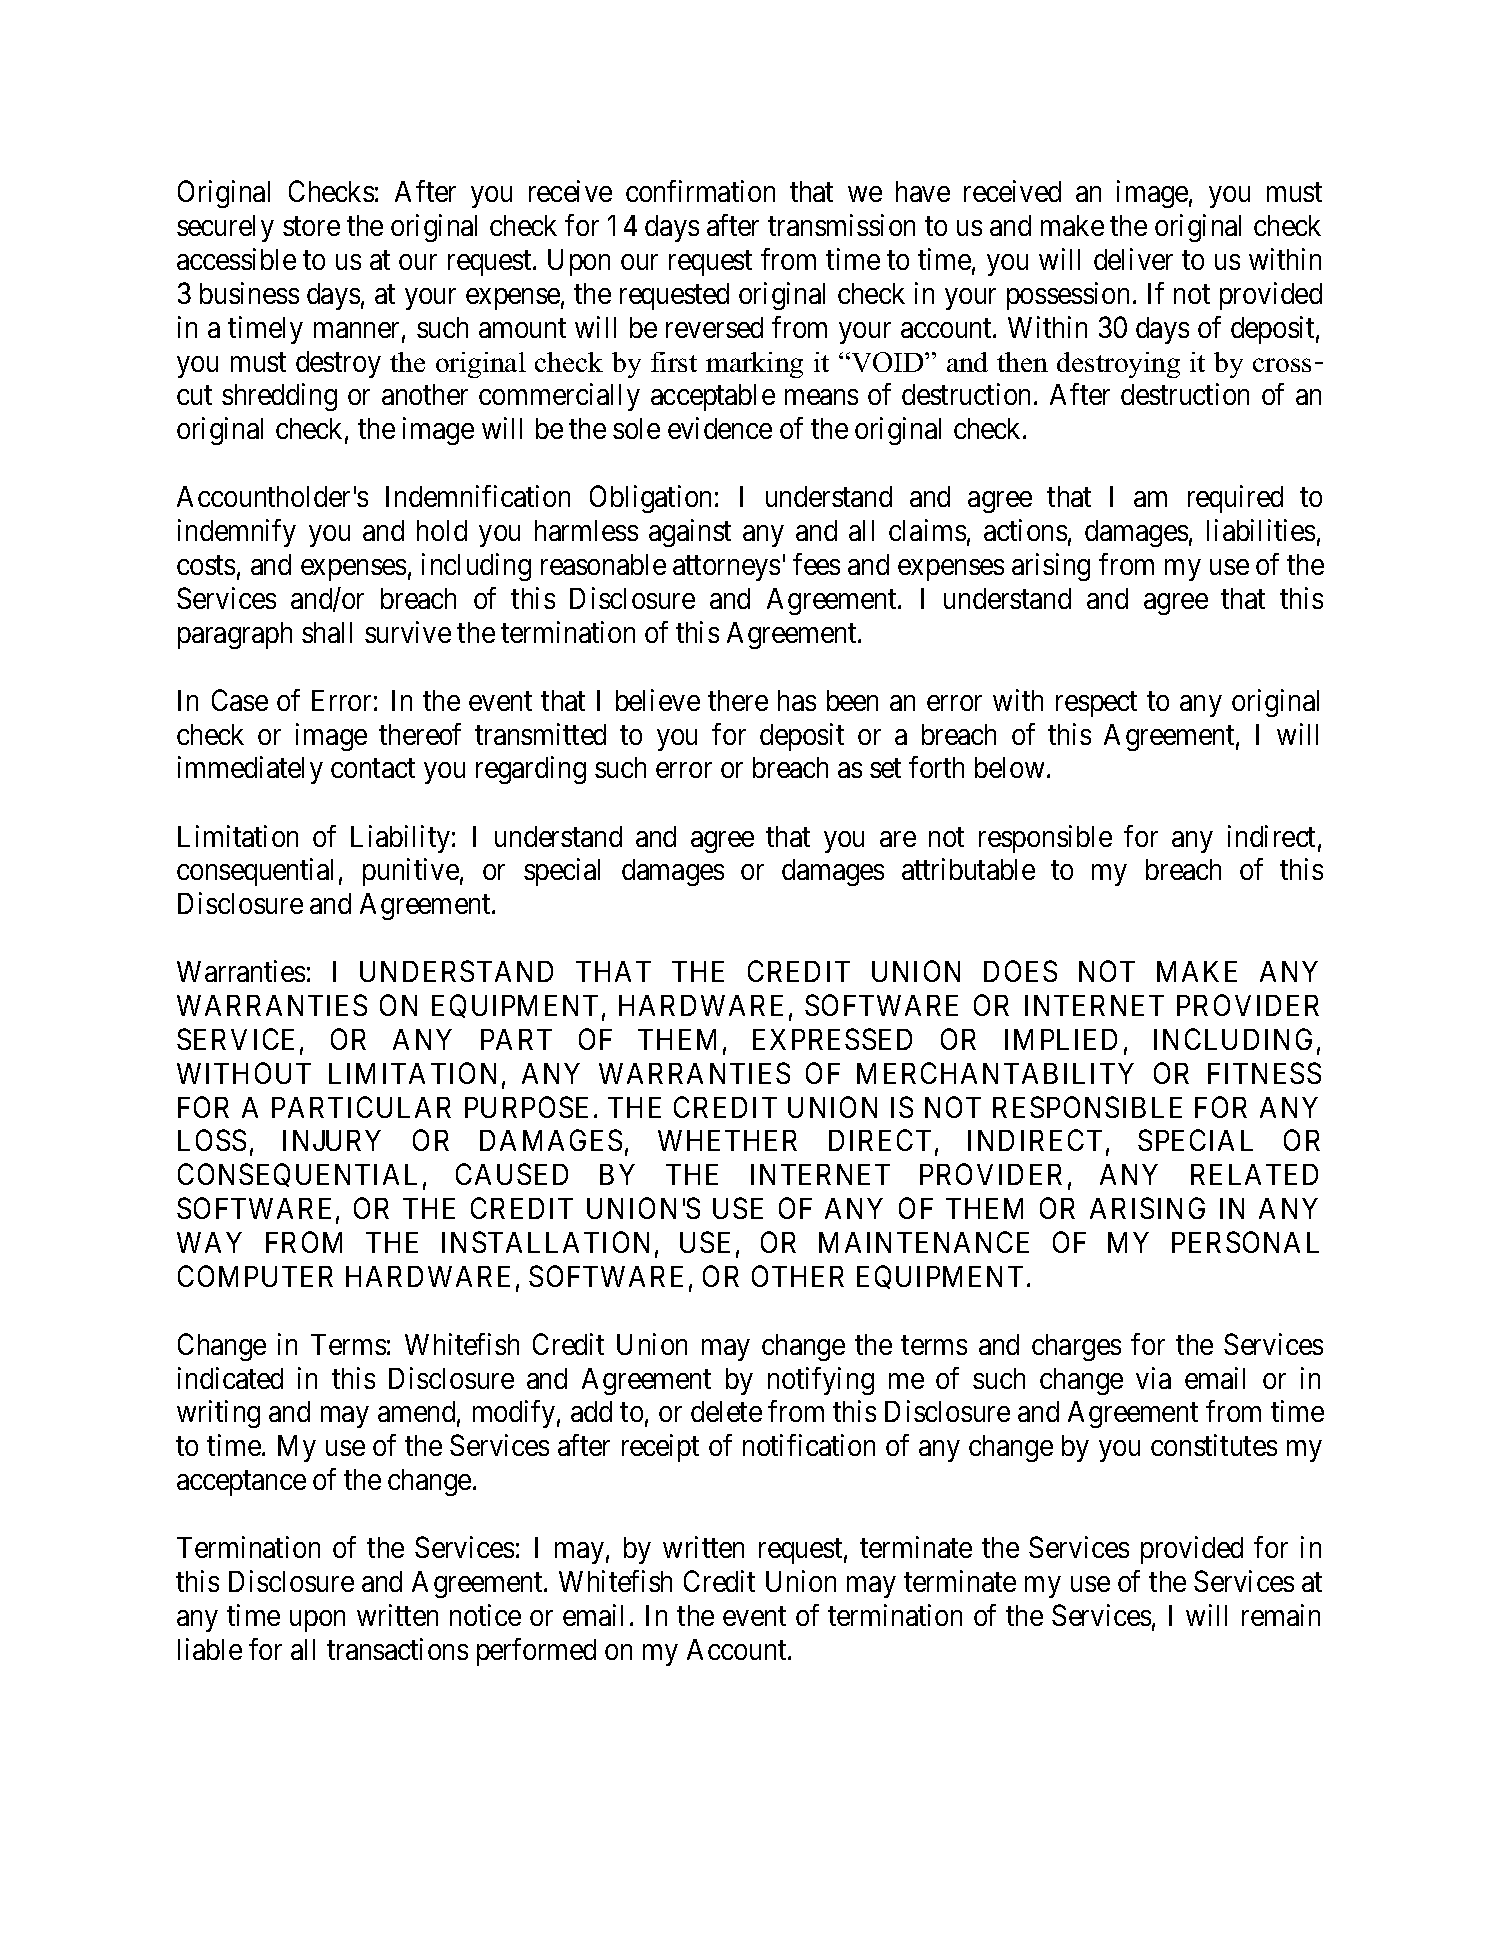  I want to click on liable, so click(210, 1649).
